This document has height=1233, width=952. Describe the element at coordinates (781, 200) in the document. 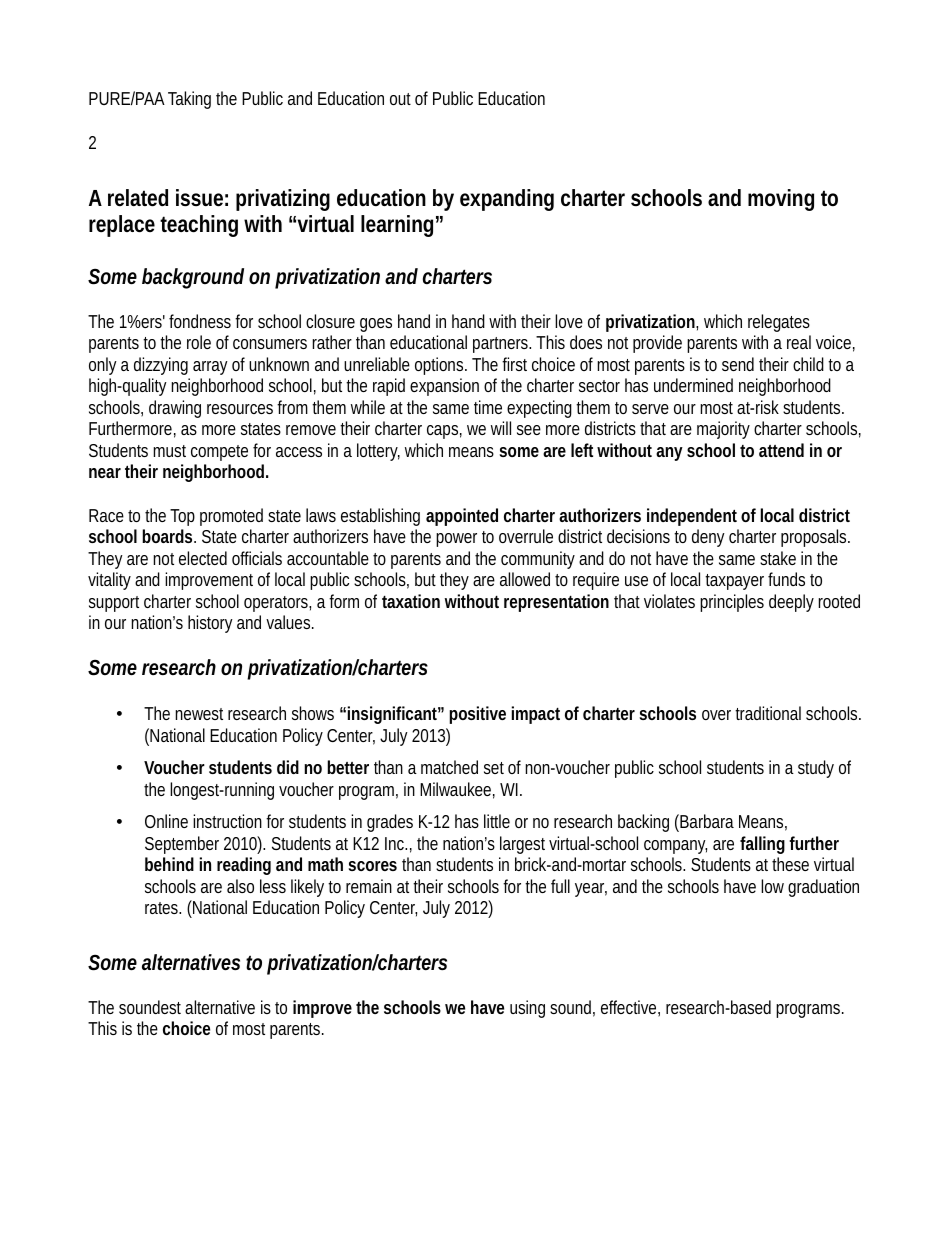

I see `moving` at that location.
